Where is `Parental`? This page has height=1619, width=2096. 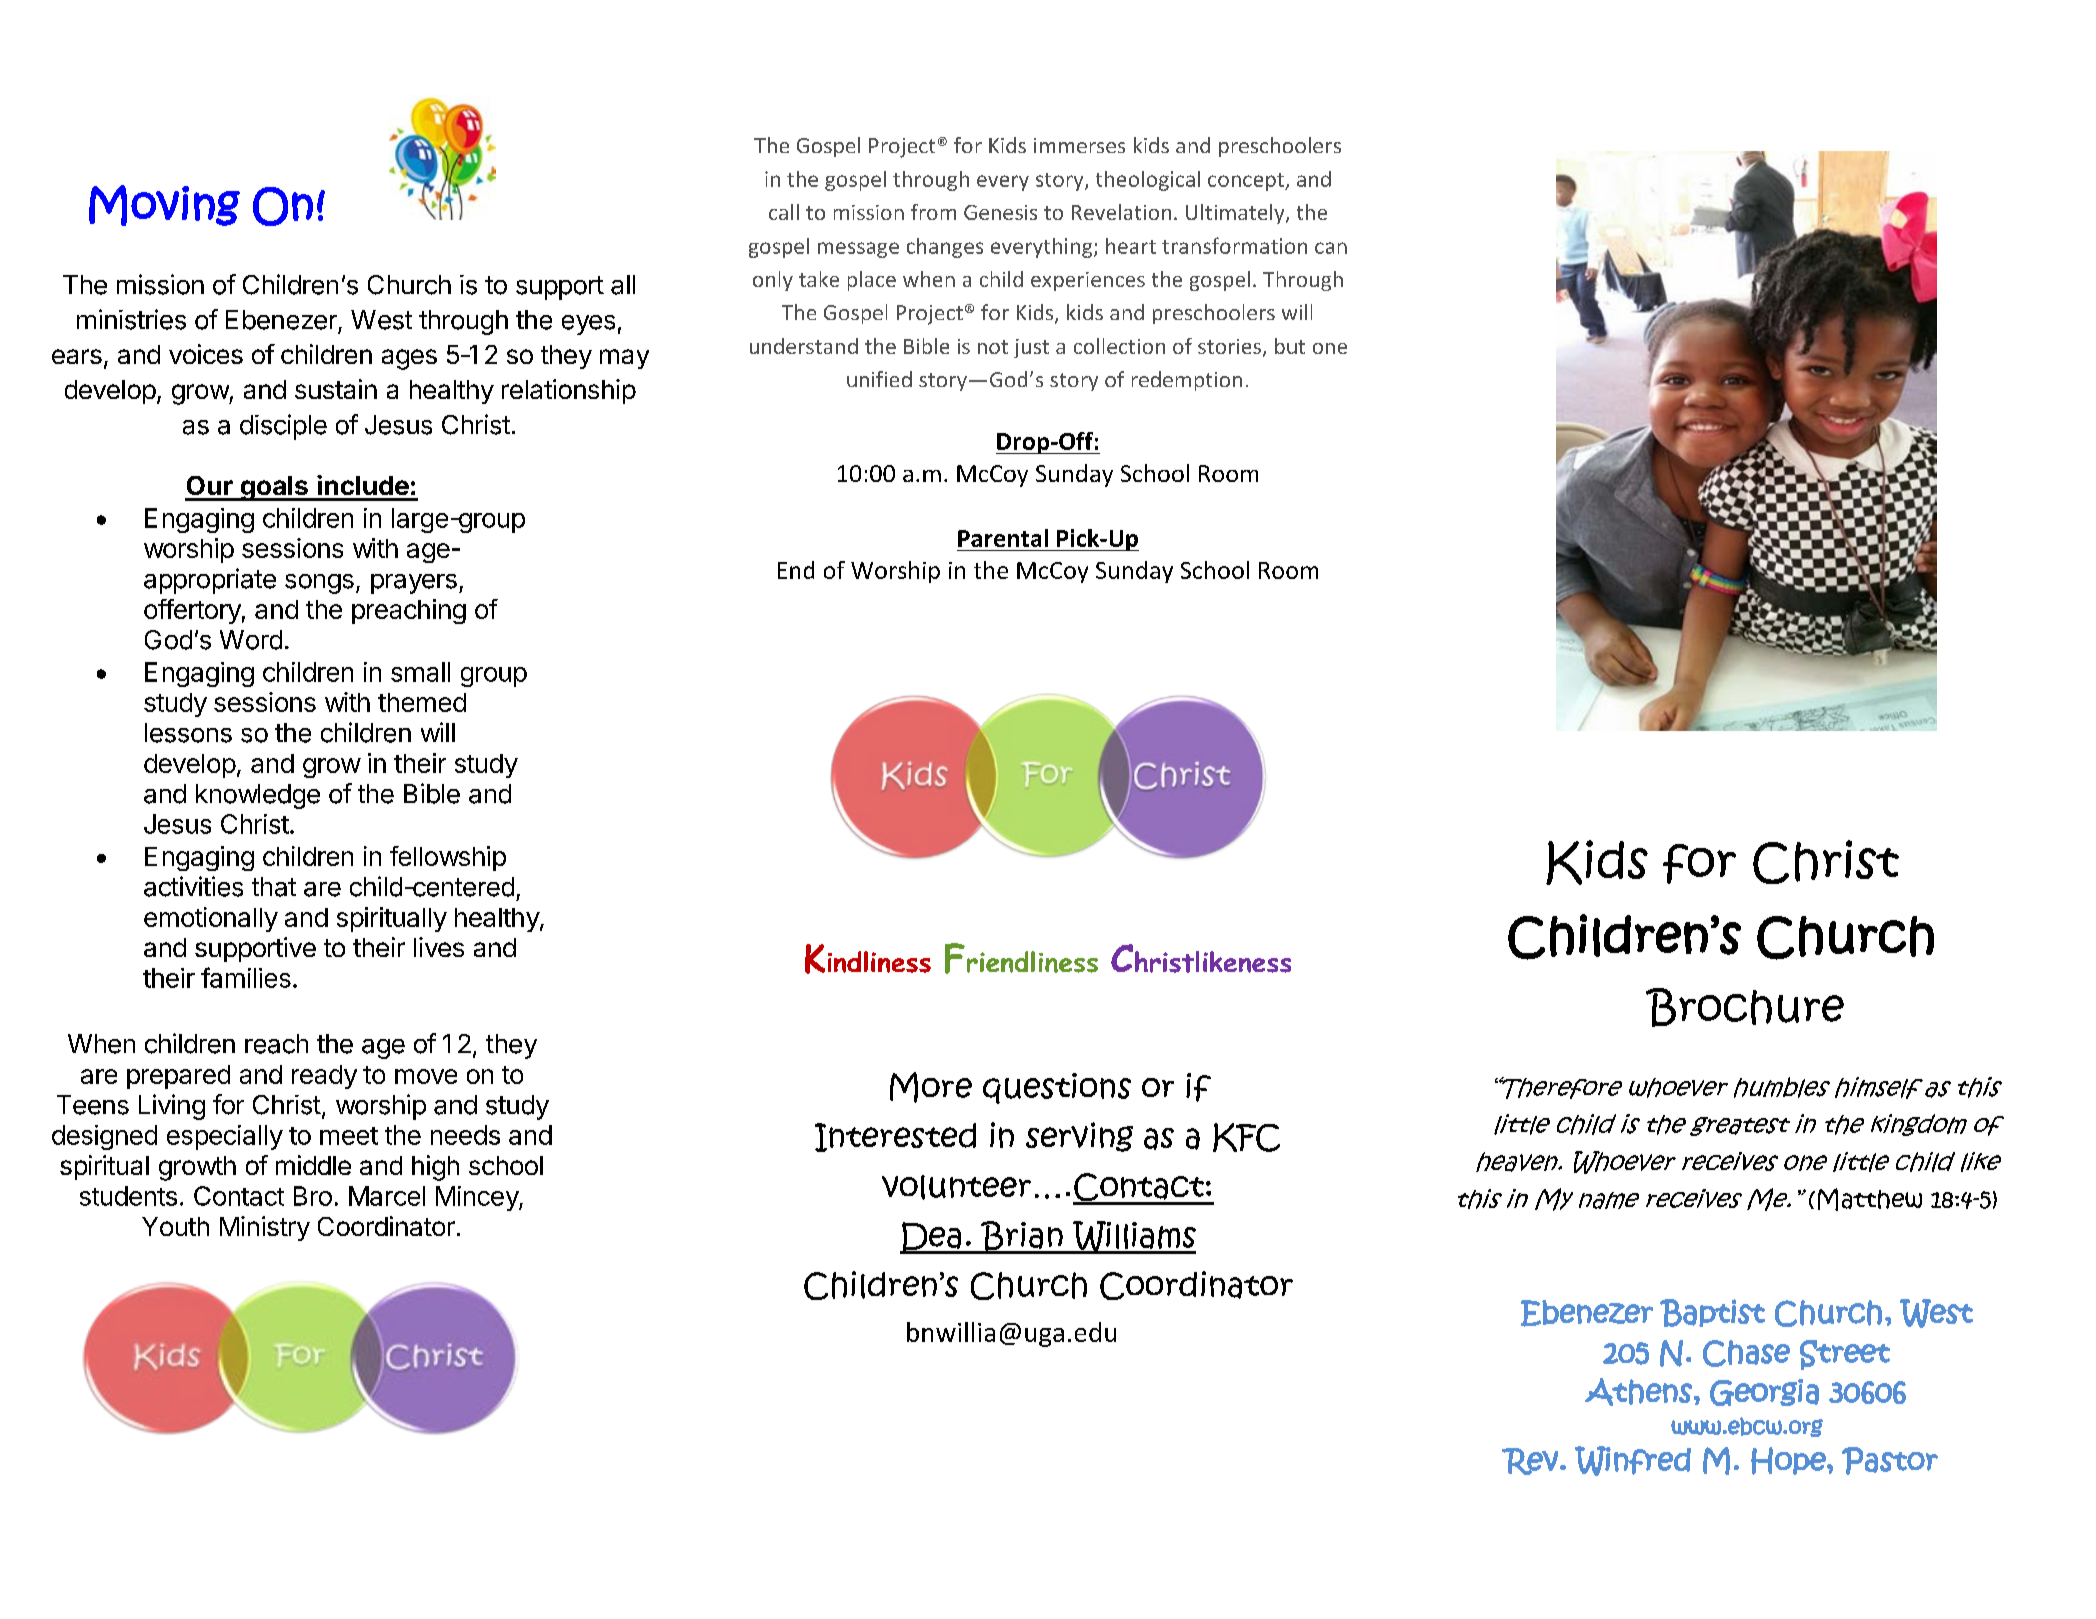 Parental is located at coordinates (1003, 538).
